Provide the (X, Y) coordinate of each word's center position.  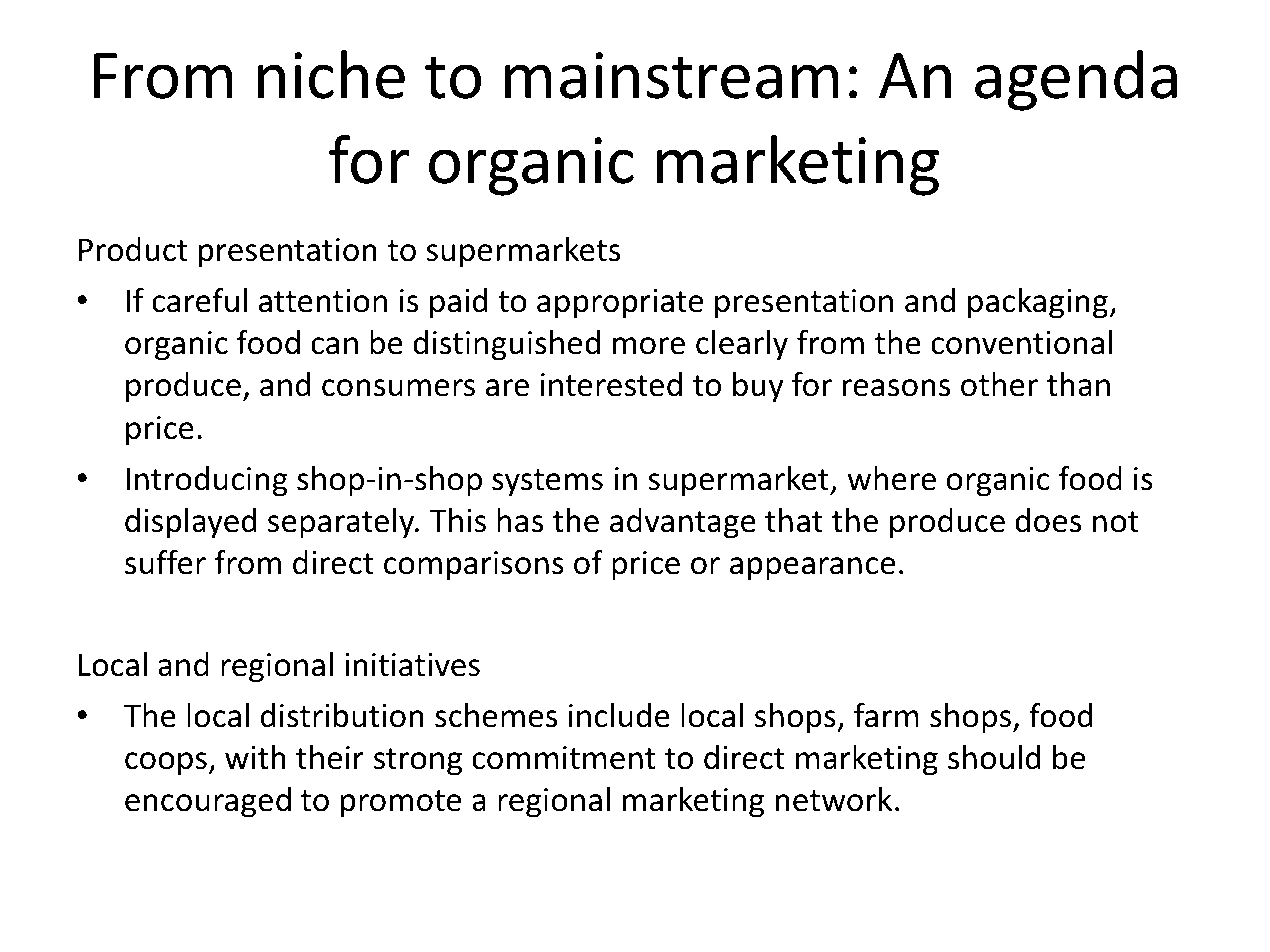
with (255, 757)
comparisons (474, 566)
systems (547, 483)
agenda (1076, 80)
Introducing (207, 481)
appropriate (620, 304)
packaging (1038, 303)
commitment (564, 758)
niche (331, 74)
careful (199, 300)
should (994, 757)
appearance (812, 569)
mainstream (672, 75)
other (999, 384)
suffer (165, 562)
